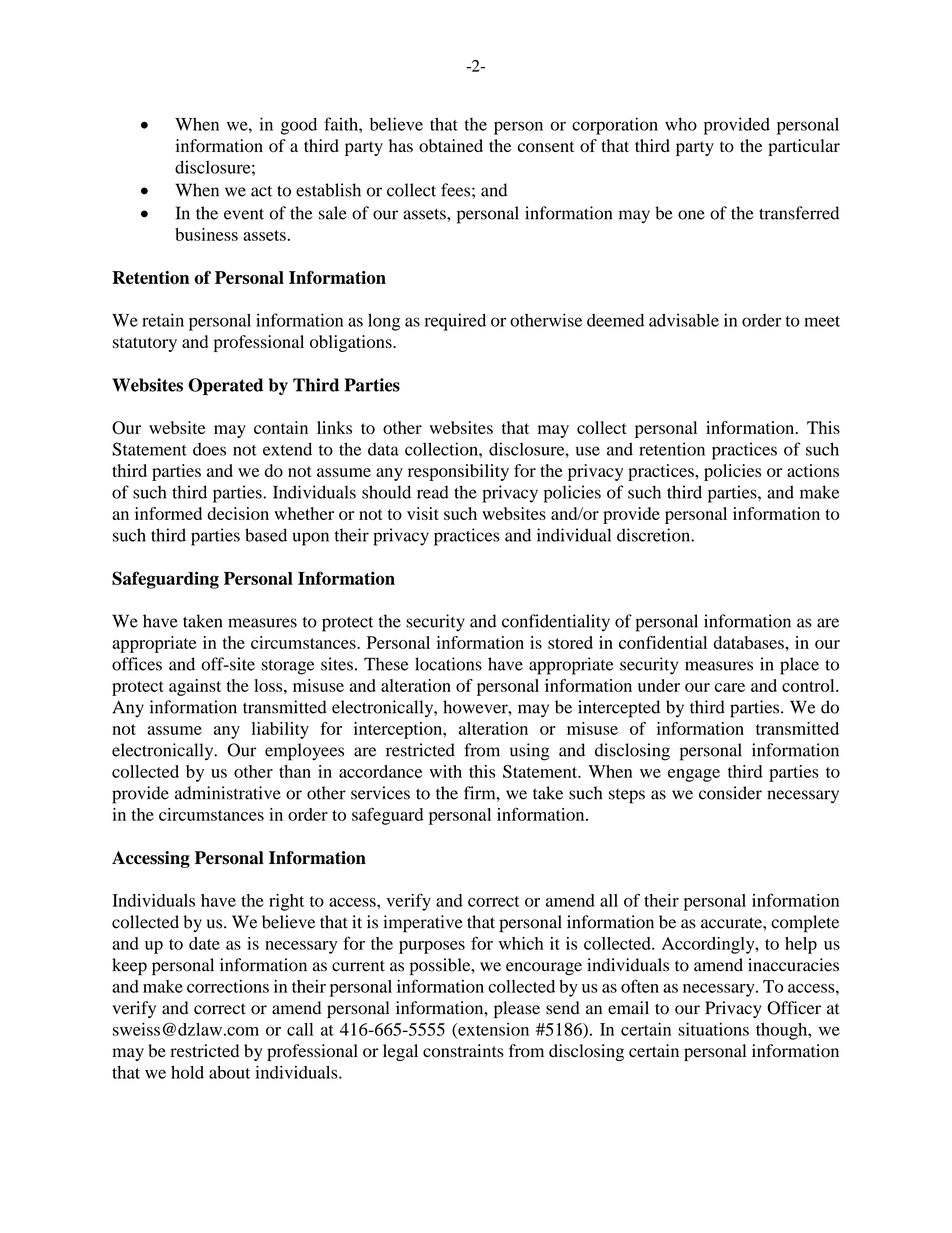  Describe the element at coordinates (299, 126) in the document. I see `good` at that location.
